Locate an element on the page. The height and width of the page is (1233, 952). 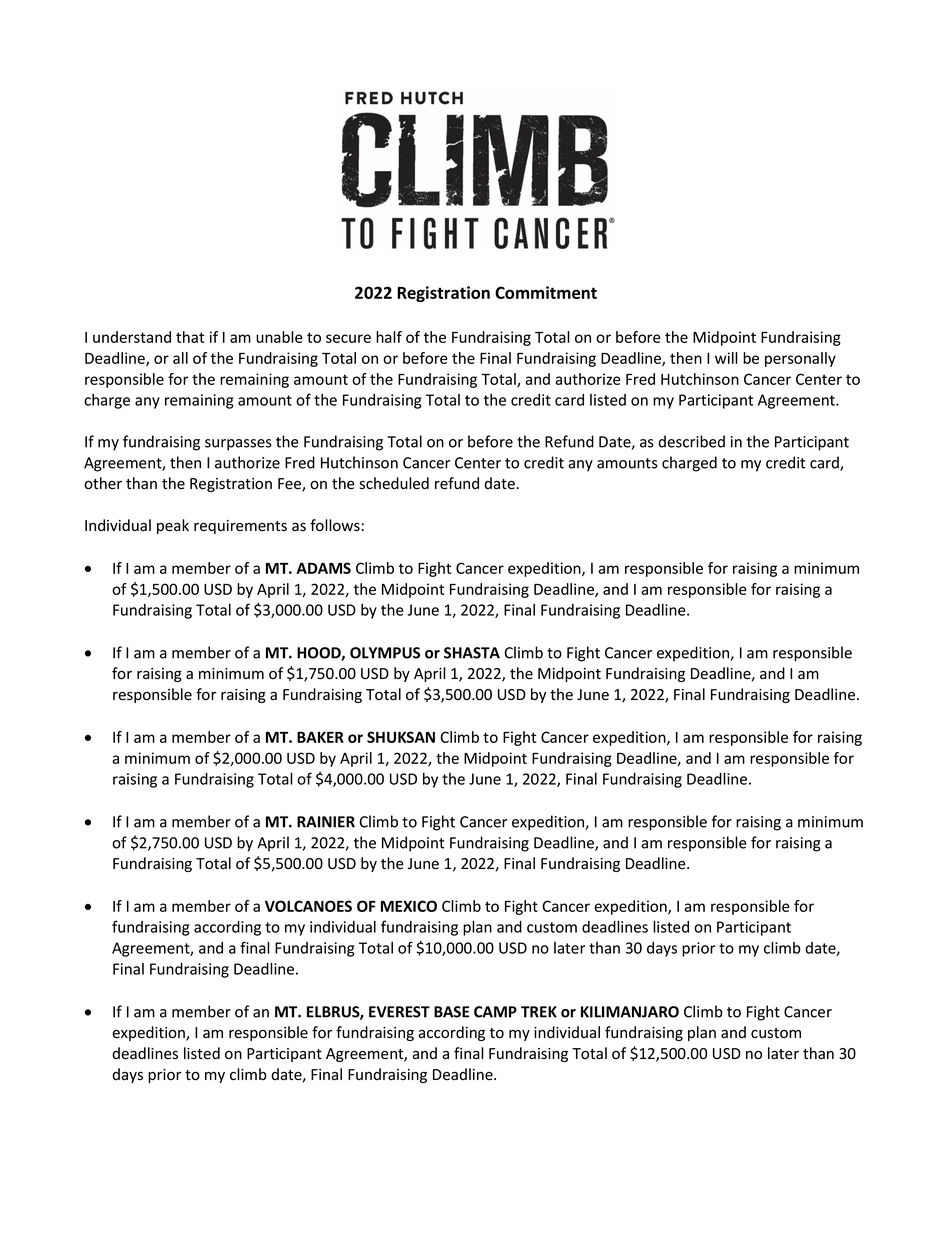
MEXICO is located at coordinates (409, 906).
